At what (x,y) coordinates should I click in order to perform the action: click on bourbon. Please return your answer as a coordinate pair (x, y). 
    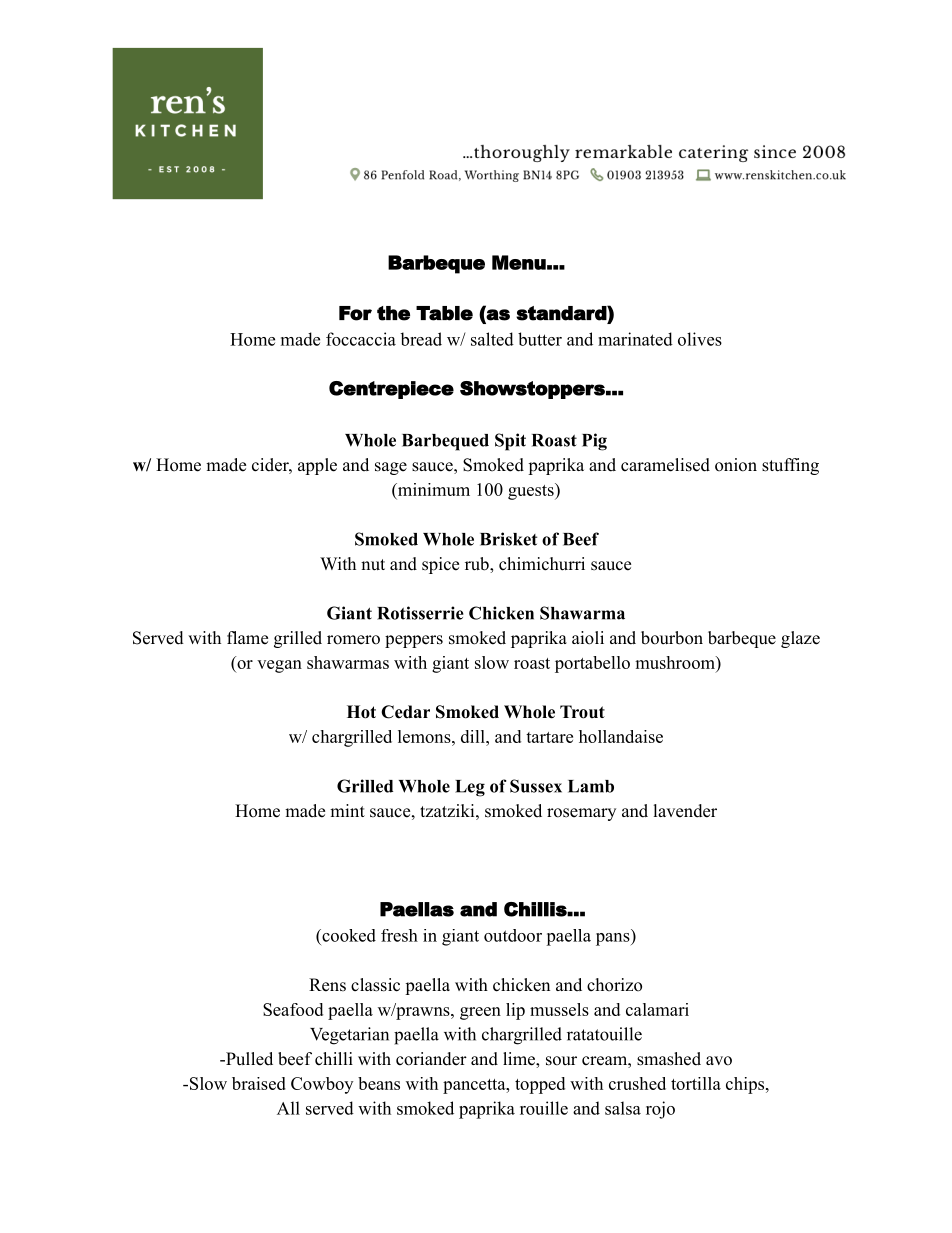
    Looking at the image, I should click on (672, 638).
